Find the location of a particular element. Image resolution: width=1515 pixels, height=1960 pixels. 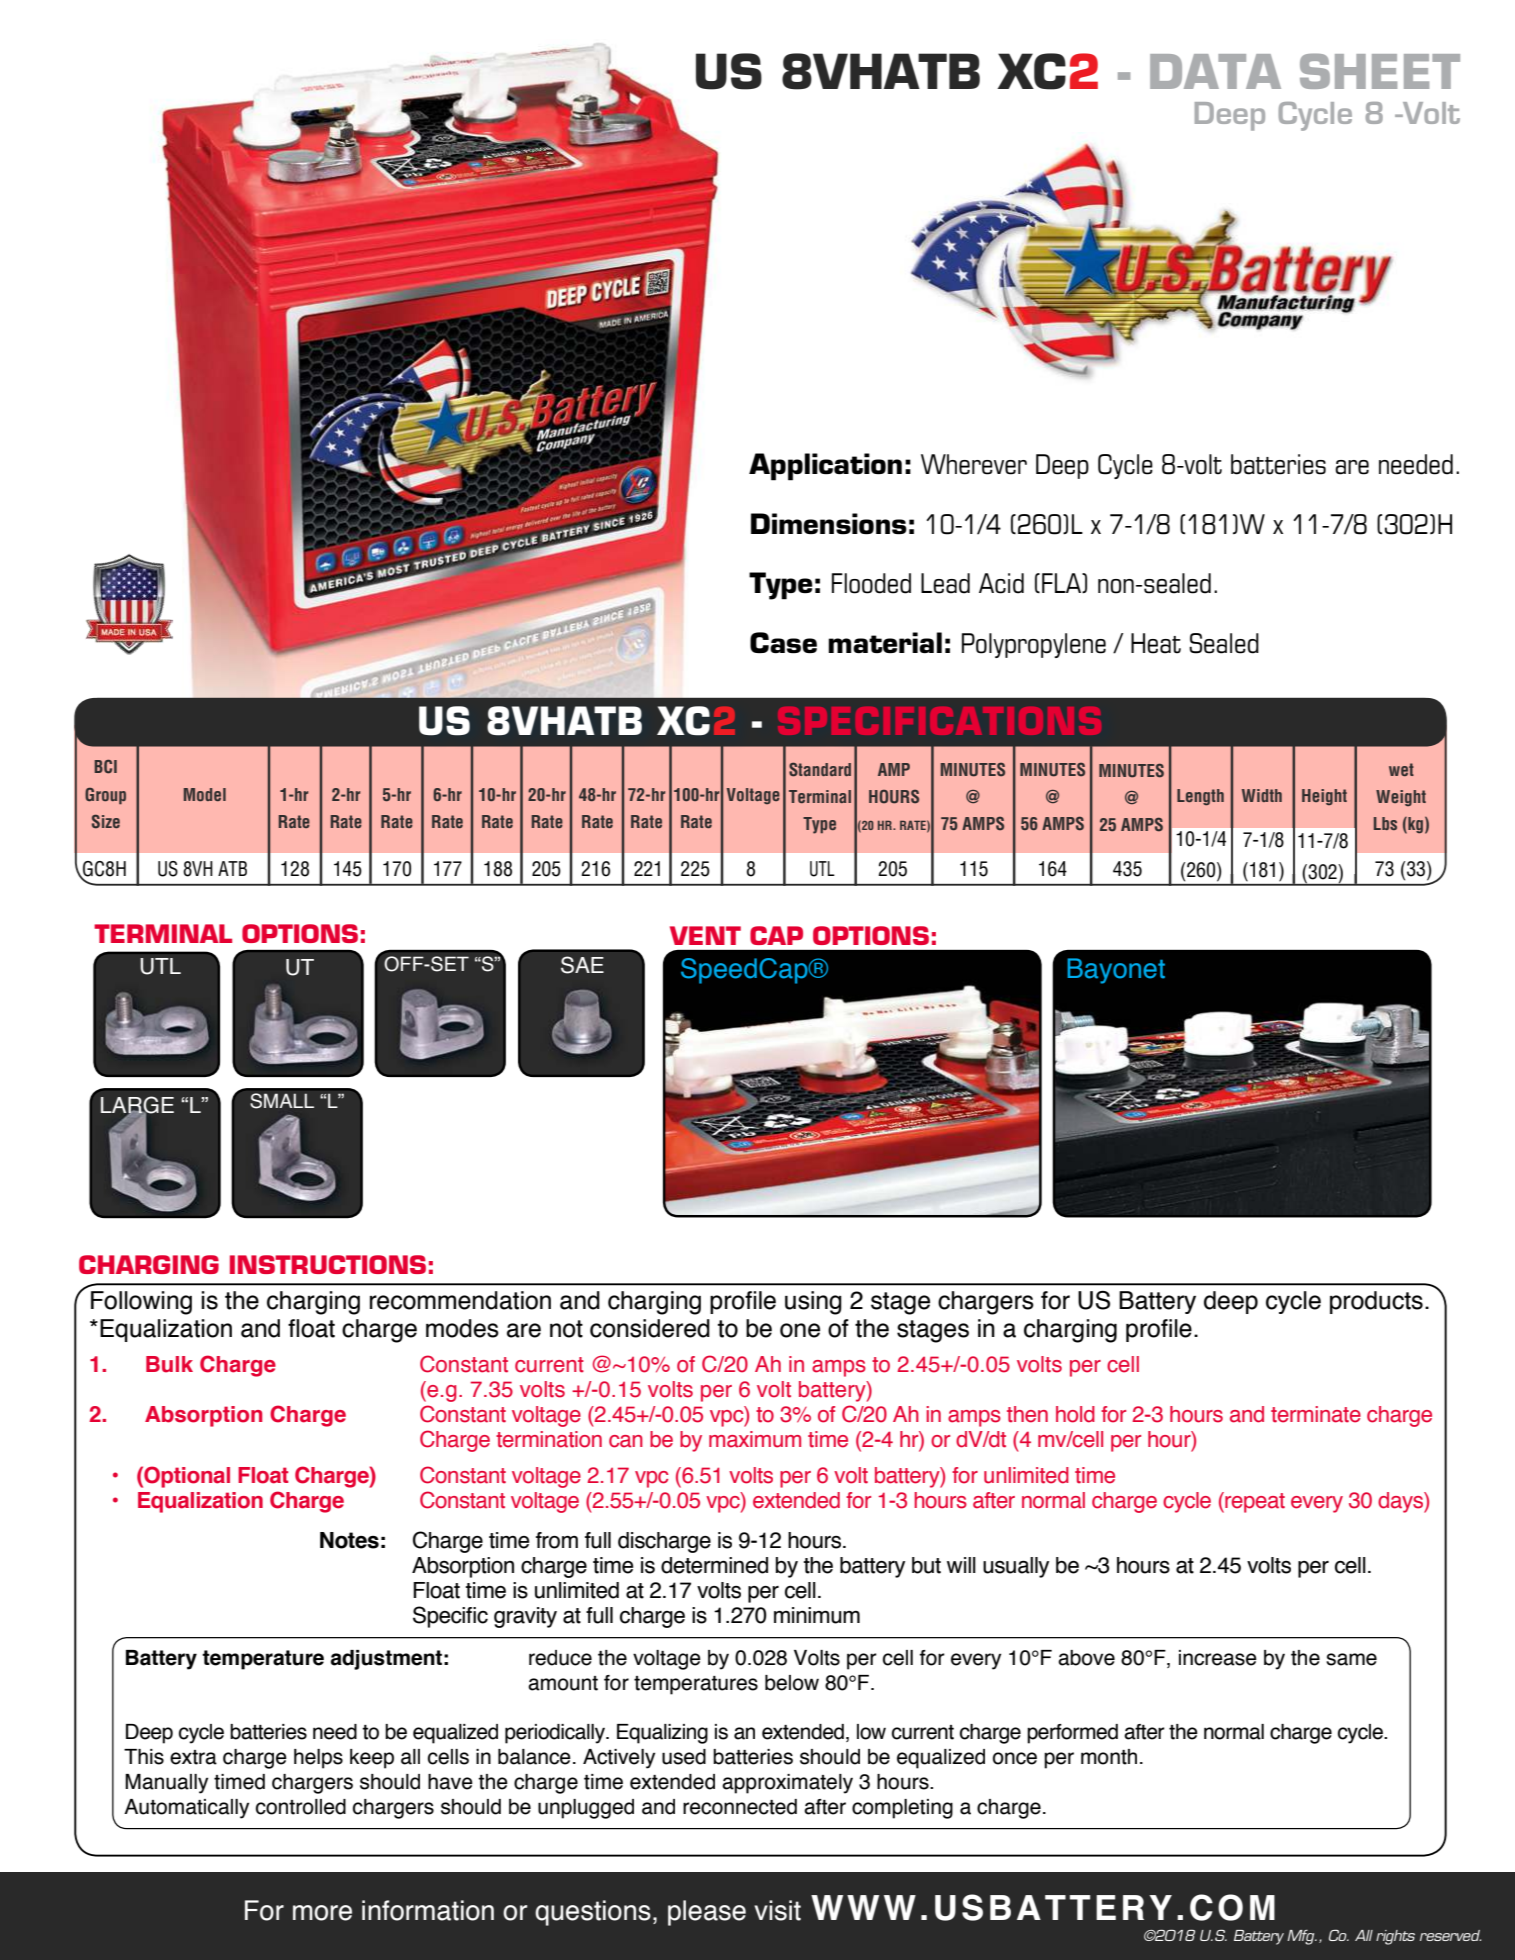

terminate is located at coordinates (1316, 1414).
